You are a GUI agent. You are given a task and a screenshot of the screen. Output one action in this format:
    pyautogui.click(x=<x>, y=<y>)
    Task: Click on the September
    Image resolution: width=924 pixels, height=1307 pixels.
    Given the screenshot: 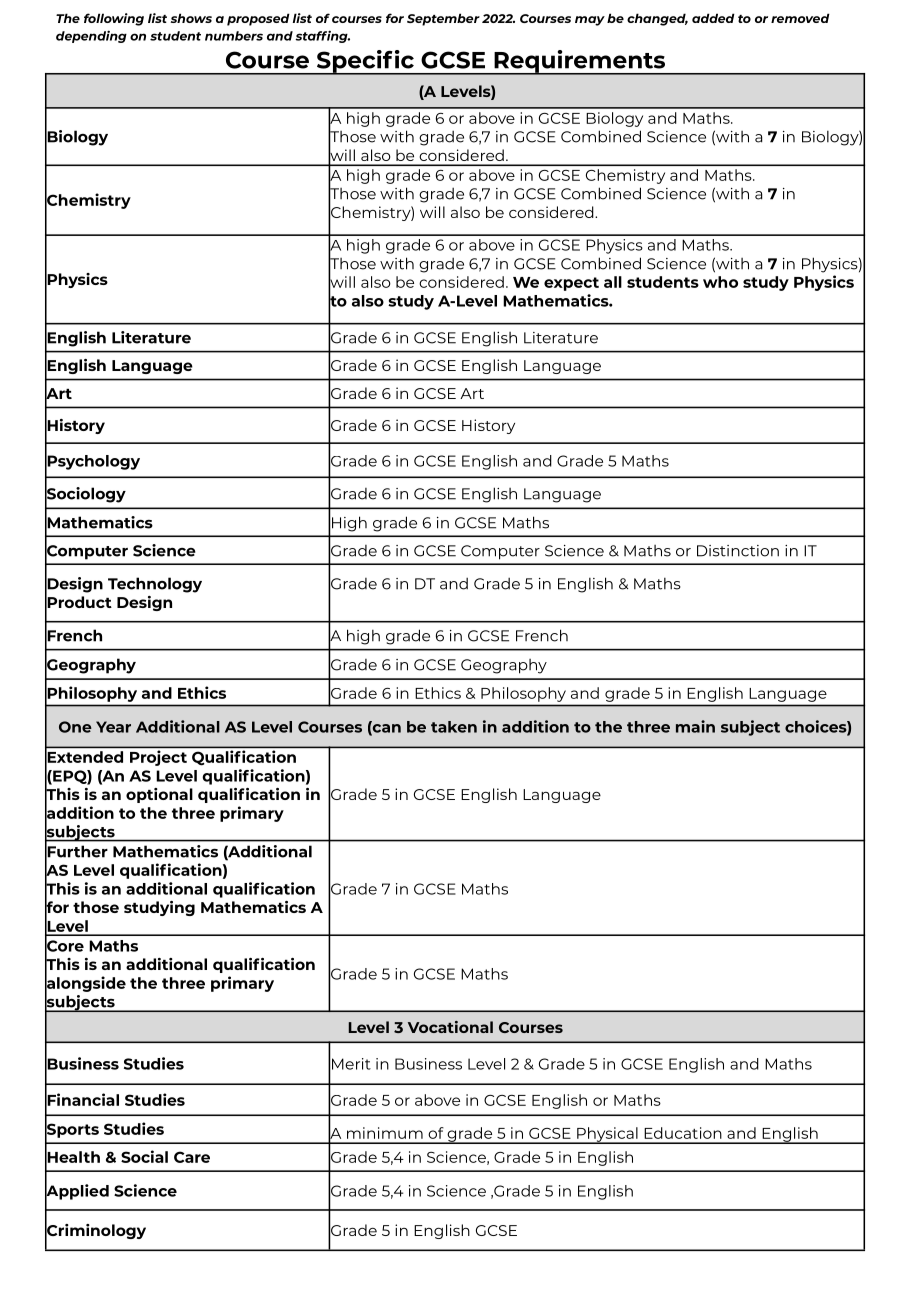 What is the action you would take?
    pyautogui.click(x=443, y=19)
